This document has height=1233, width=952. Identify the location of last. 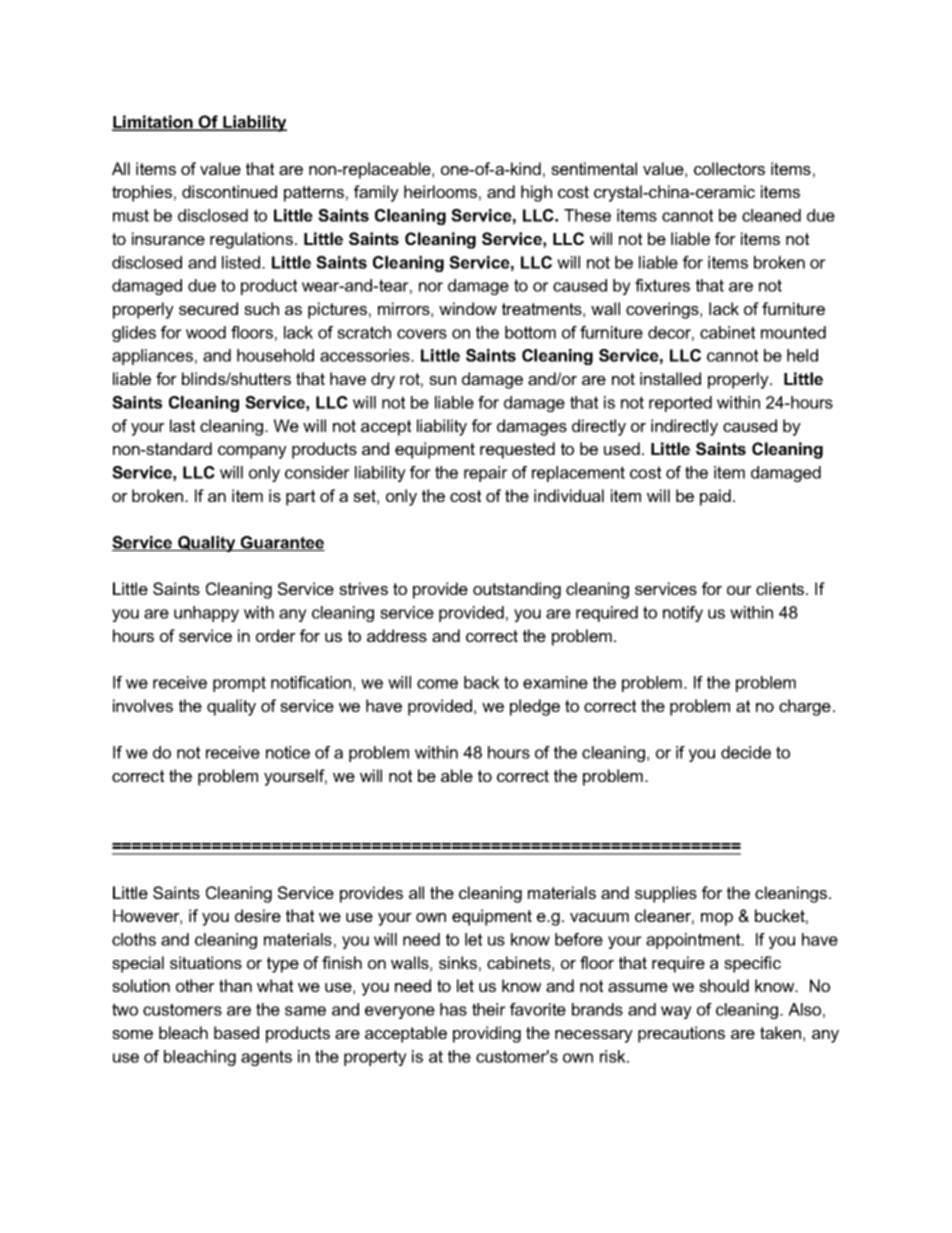
(182, 425).
